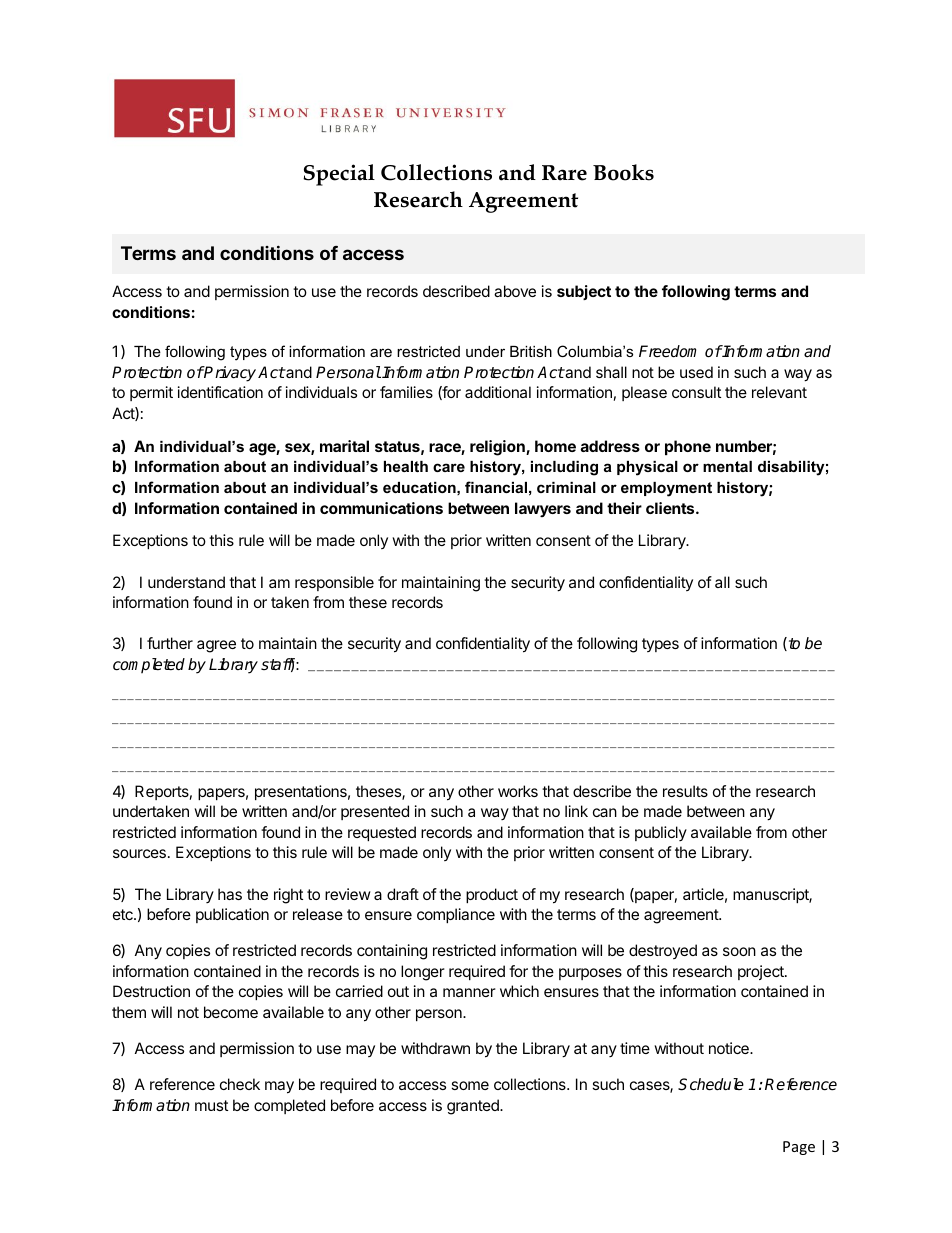  Describe the element at coordinates (339, 175) in the page. I see `Special` at that location.
